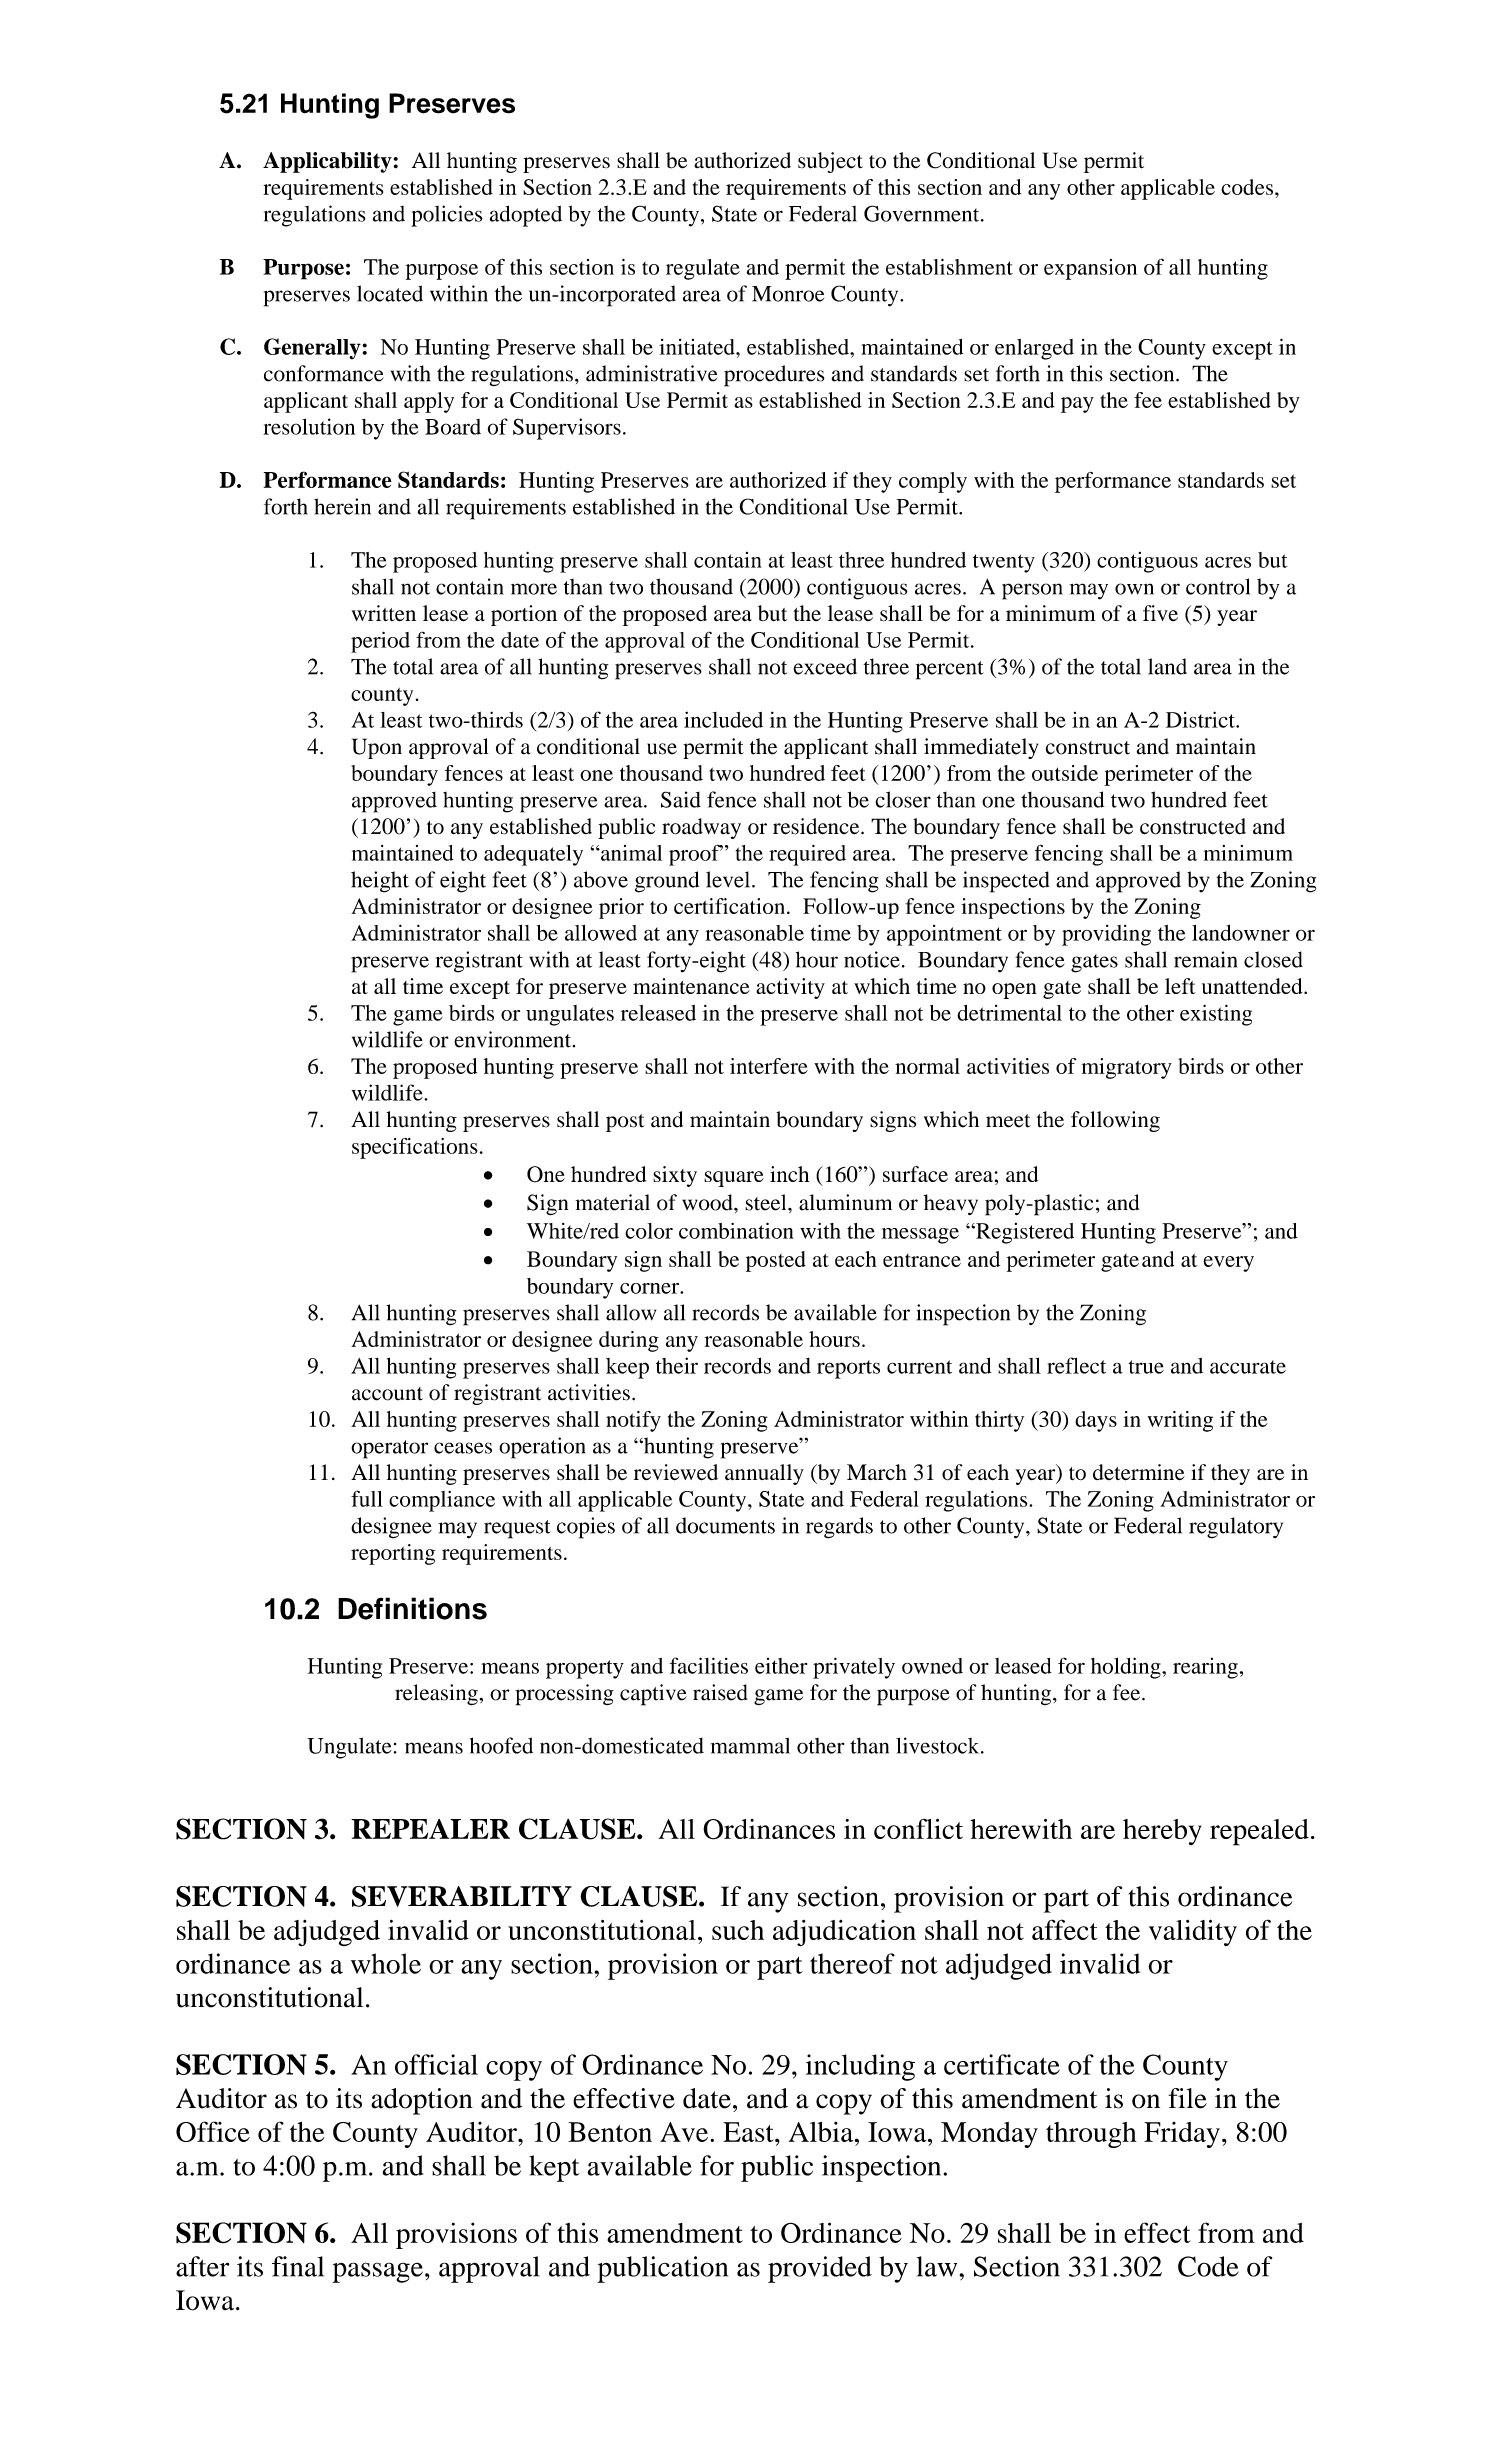 This document has width=1492, height=2458. I want to click on specifications, so click(415, 1148).
